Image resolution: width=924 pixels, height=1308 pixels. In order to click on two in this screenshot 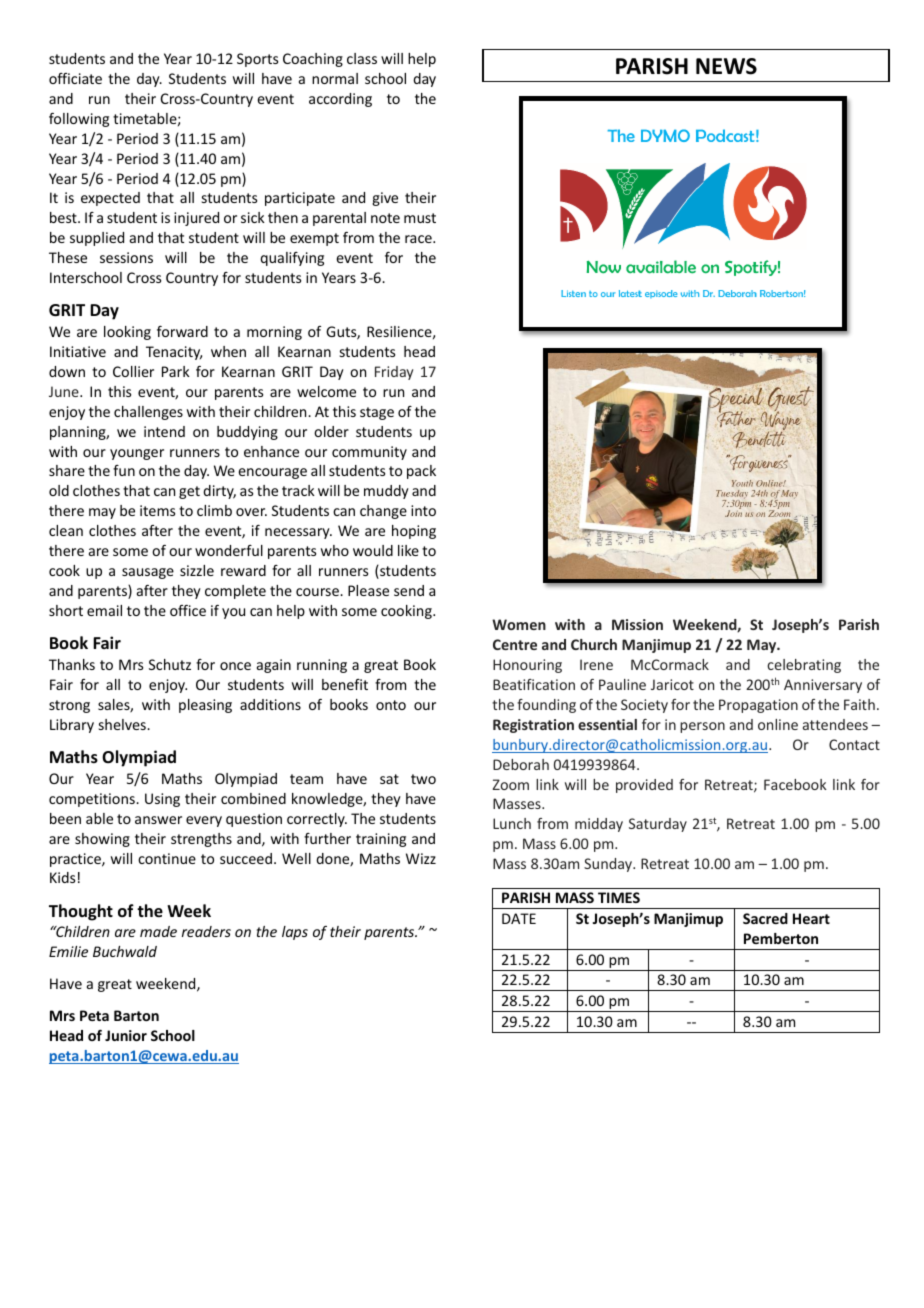, I will do `click(423, 779)`.
